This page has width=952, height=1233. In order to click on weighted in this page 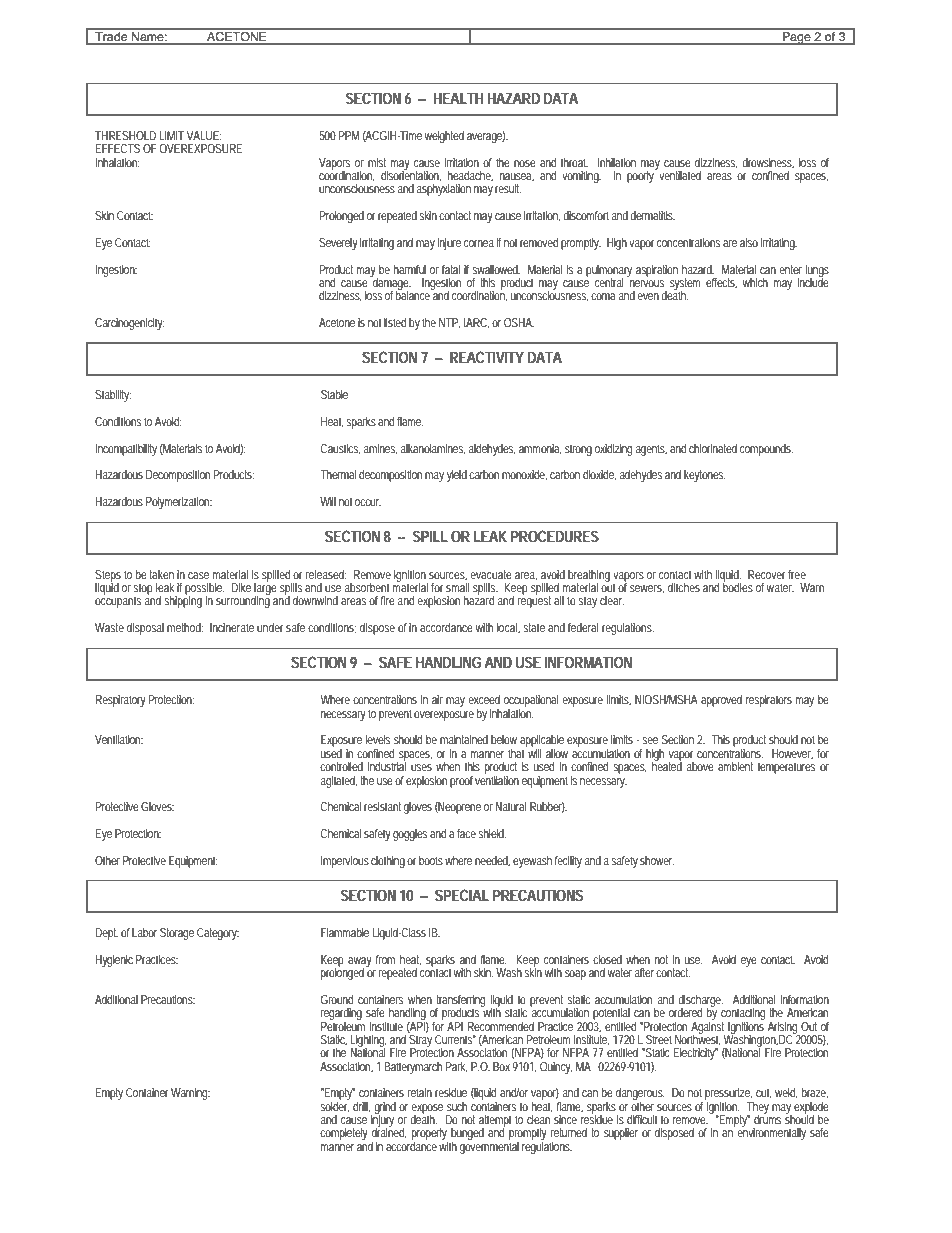, I will do `click(444, 137)`.
